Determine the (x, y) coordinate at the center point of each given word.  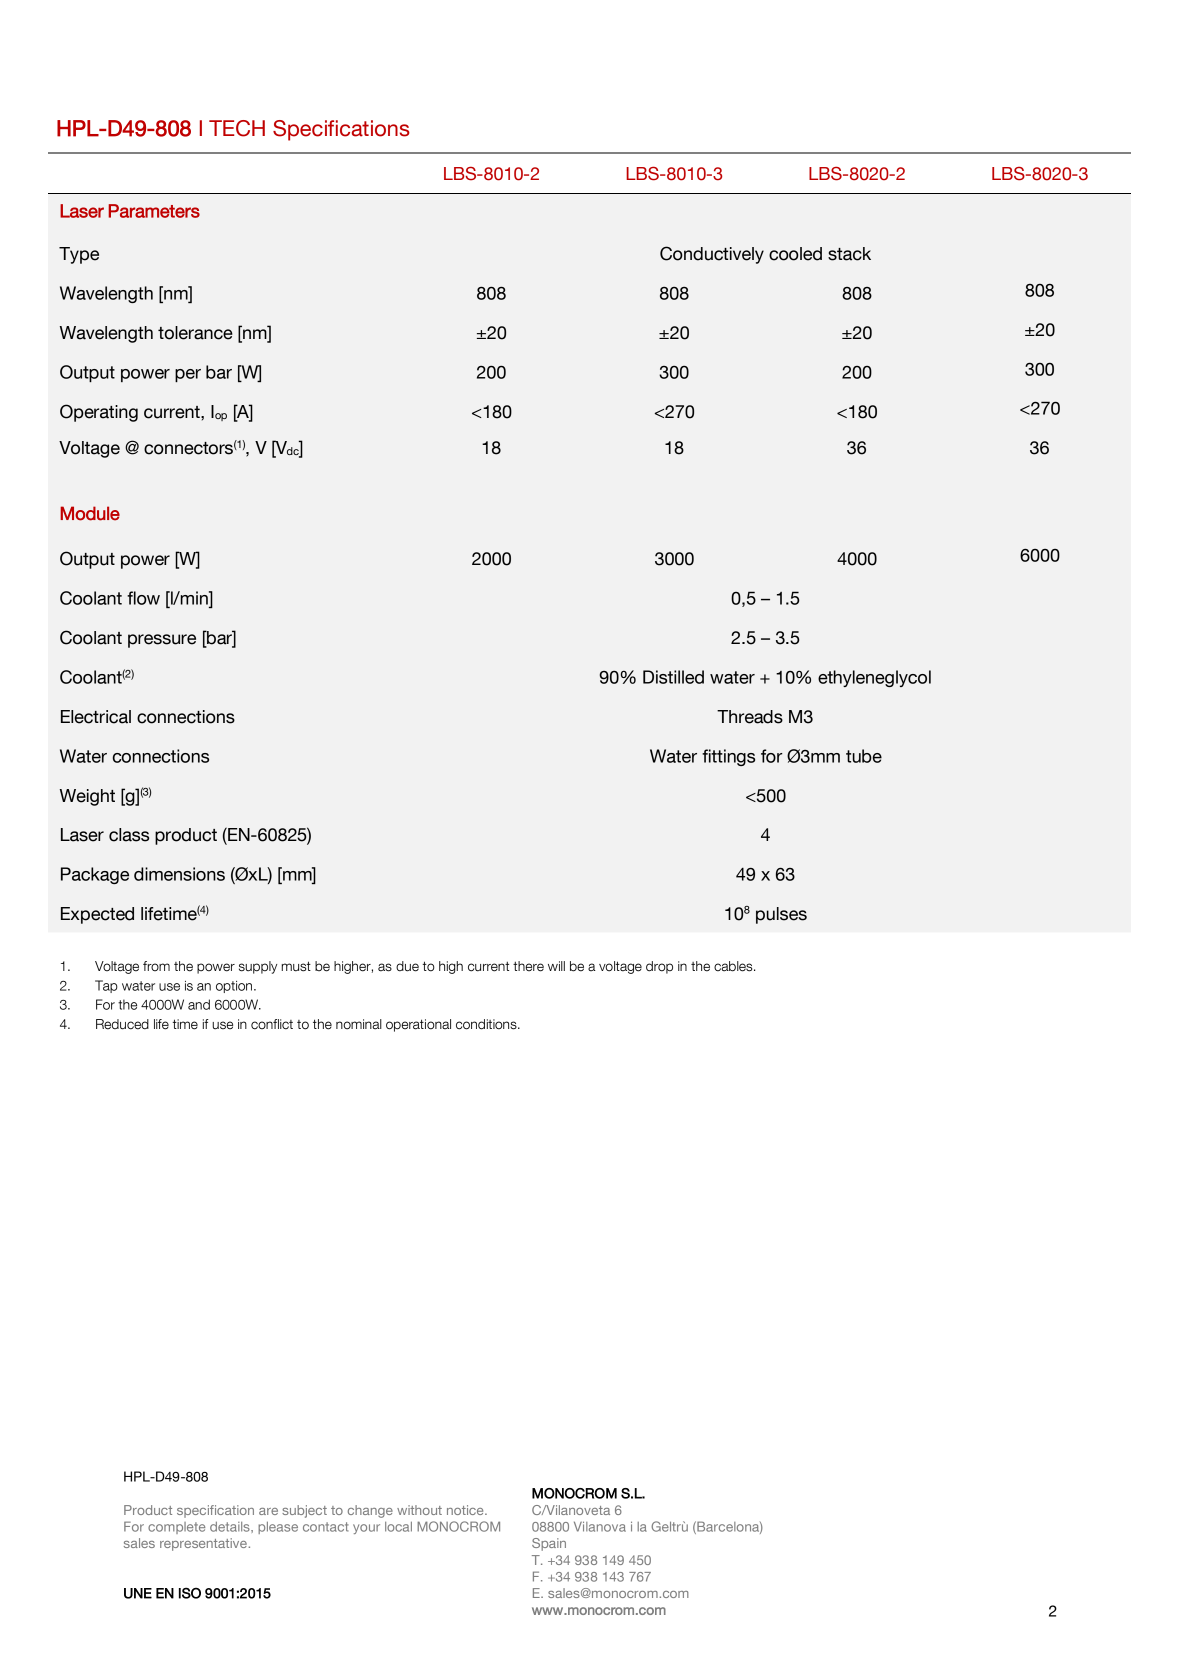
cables (734, 966)
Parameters (154, 211)
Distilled (673, 677)
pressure (162, 641)
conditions (487, 1024)
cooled (795, 254)
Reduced (122, 1024)
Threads (750, 717)
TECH (237, 128)
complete (176, 1528)
